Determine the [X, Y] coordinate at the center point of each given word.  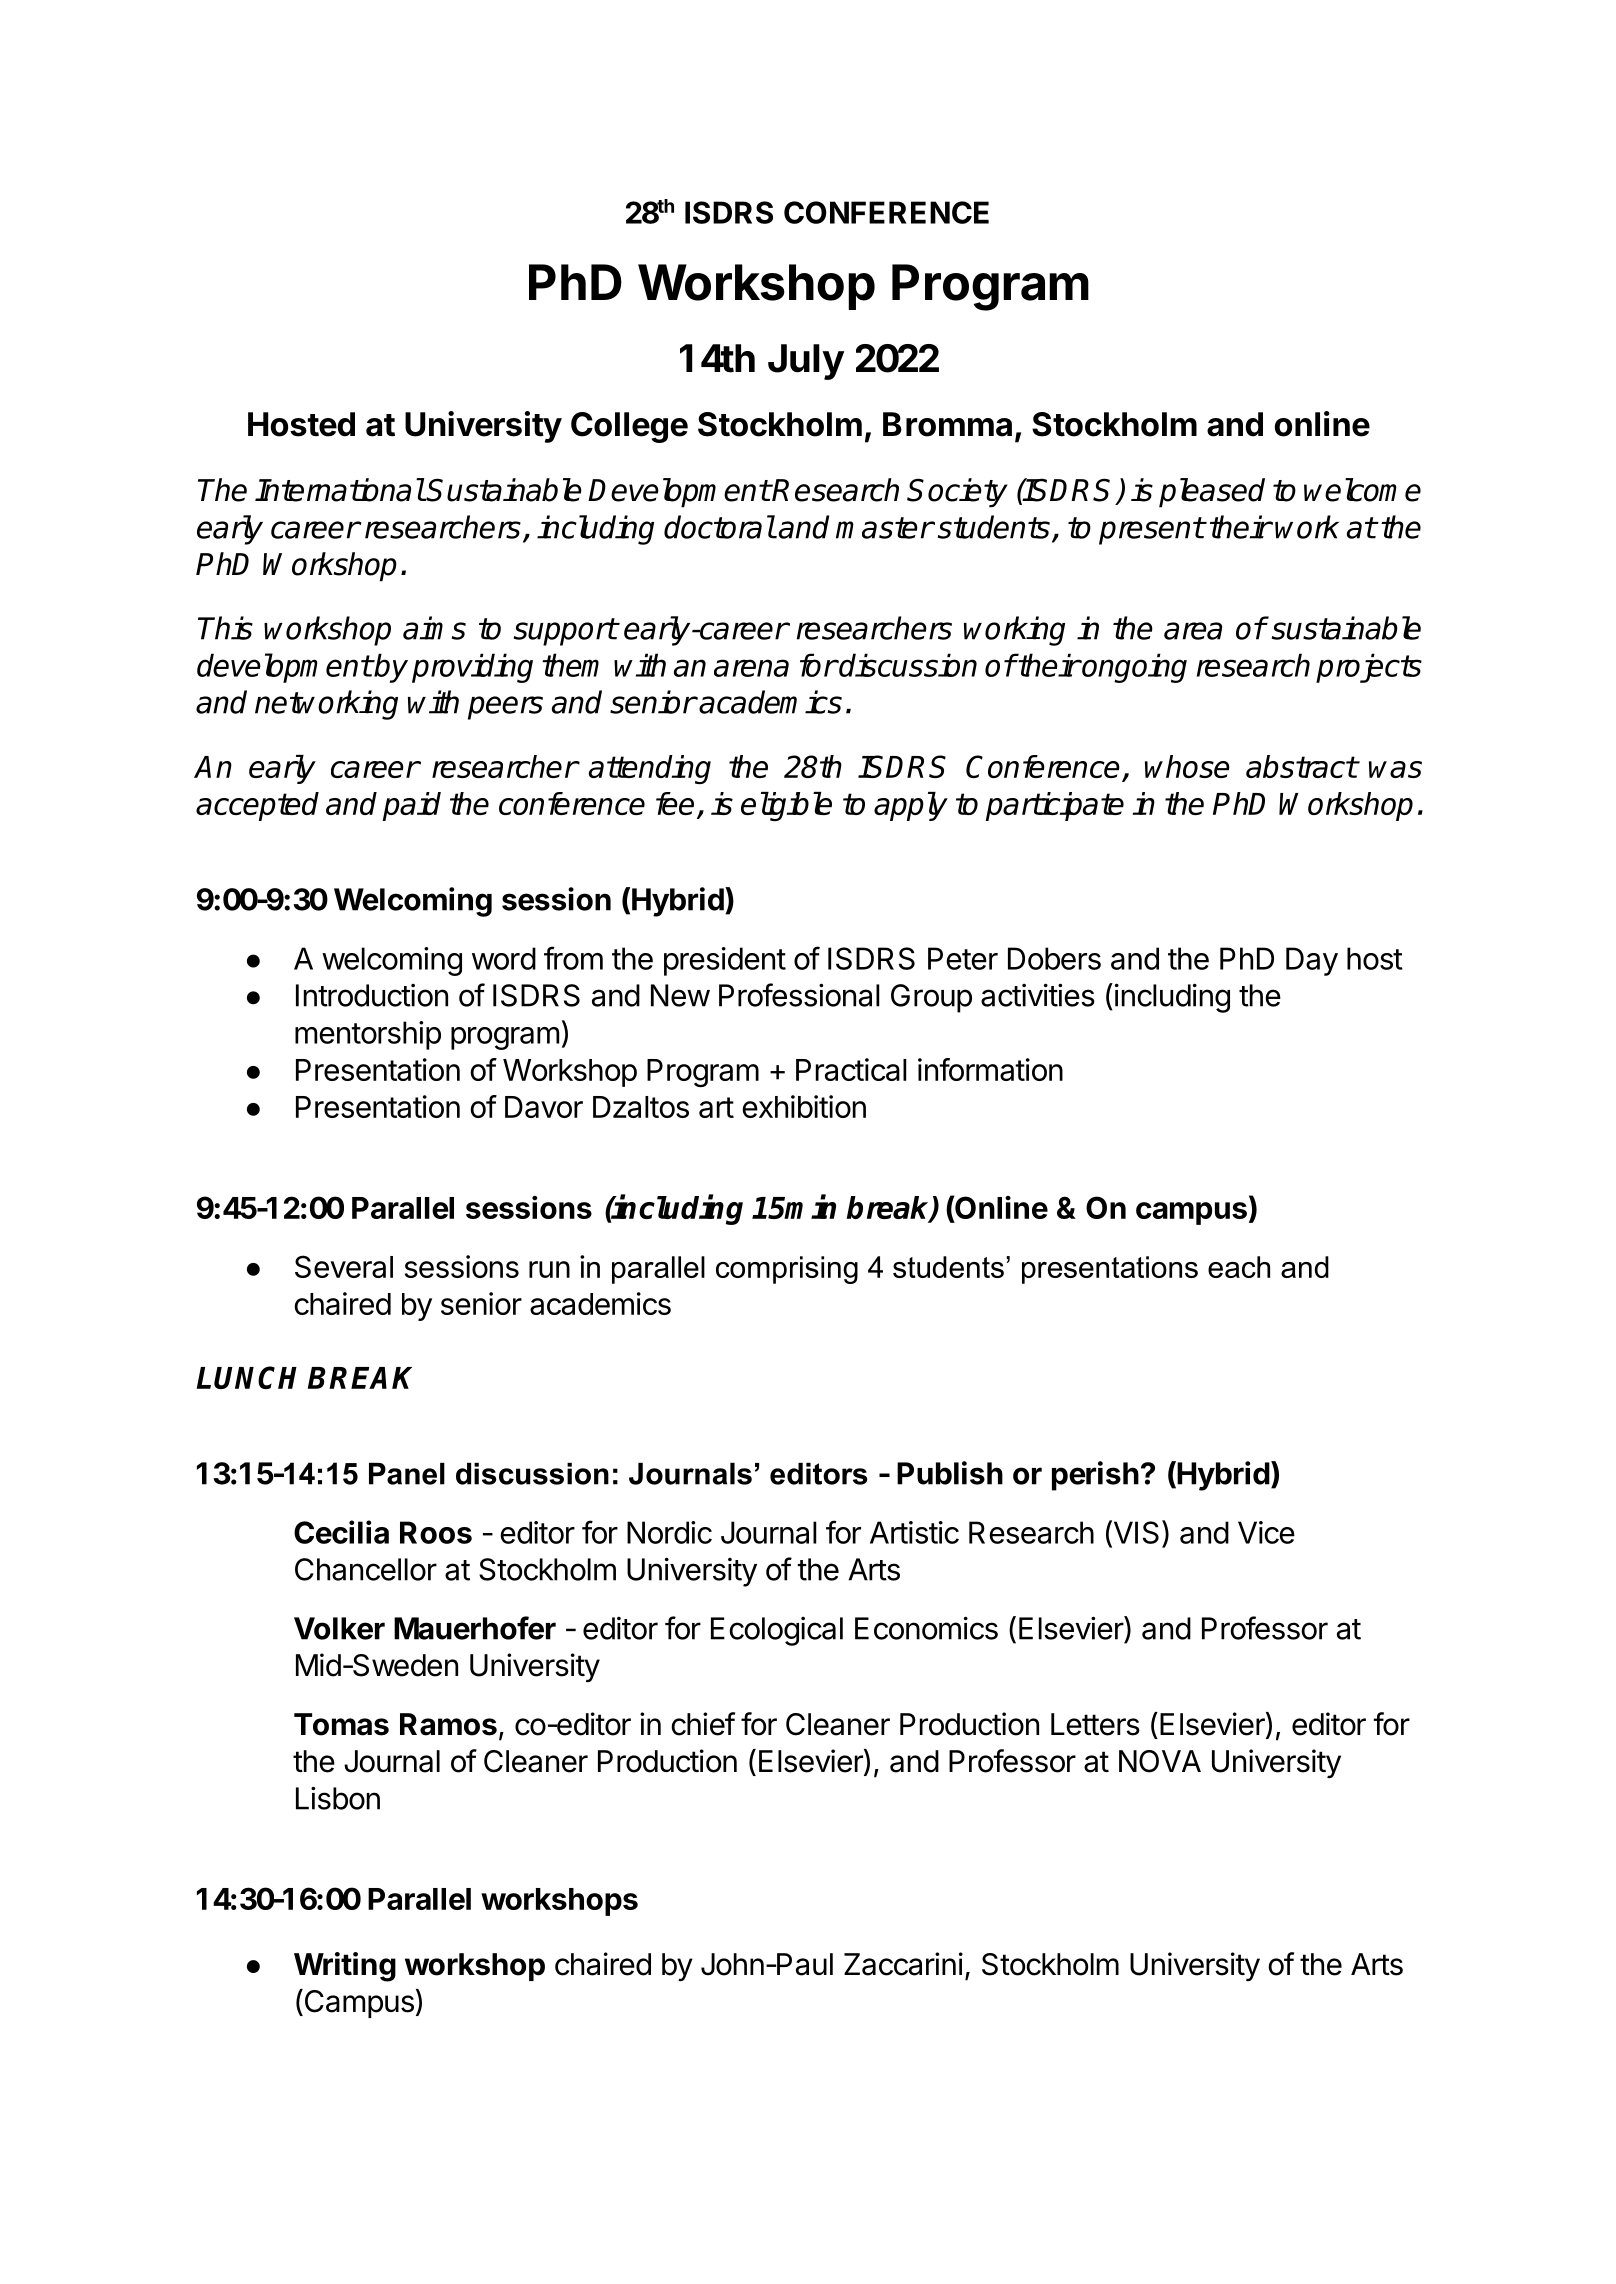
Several [344, 1266]
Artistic [914, 1532]
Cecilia [341, 1532]
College [629, 427]
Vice [1266, 1532]
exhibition [804, 1106]
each [1239, 1267]
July [806, 362]
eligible [786, 806]
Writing [345, 1967]
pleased [1212, 493]
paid [412, 806]
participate [1055, 806]
